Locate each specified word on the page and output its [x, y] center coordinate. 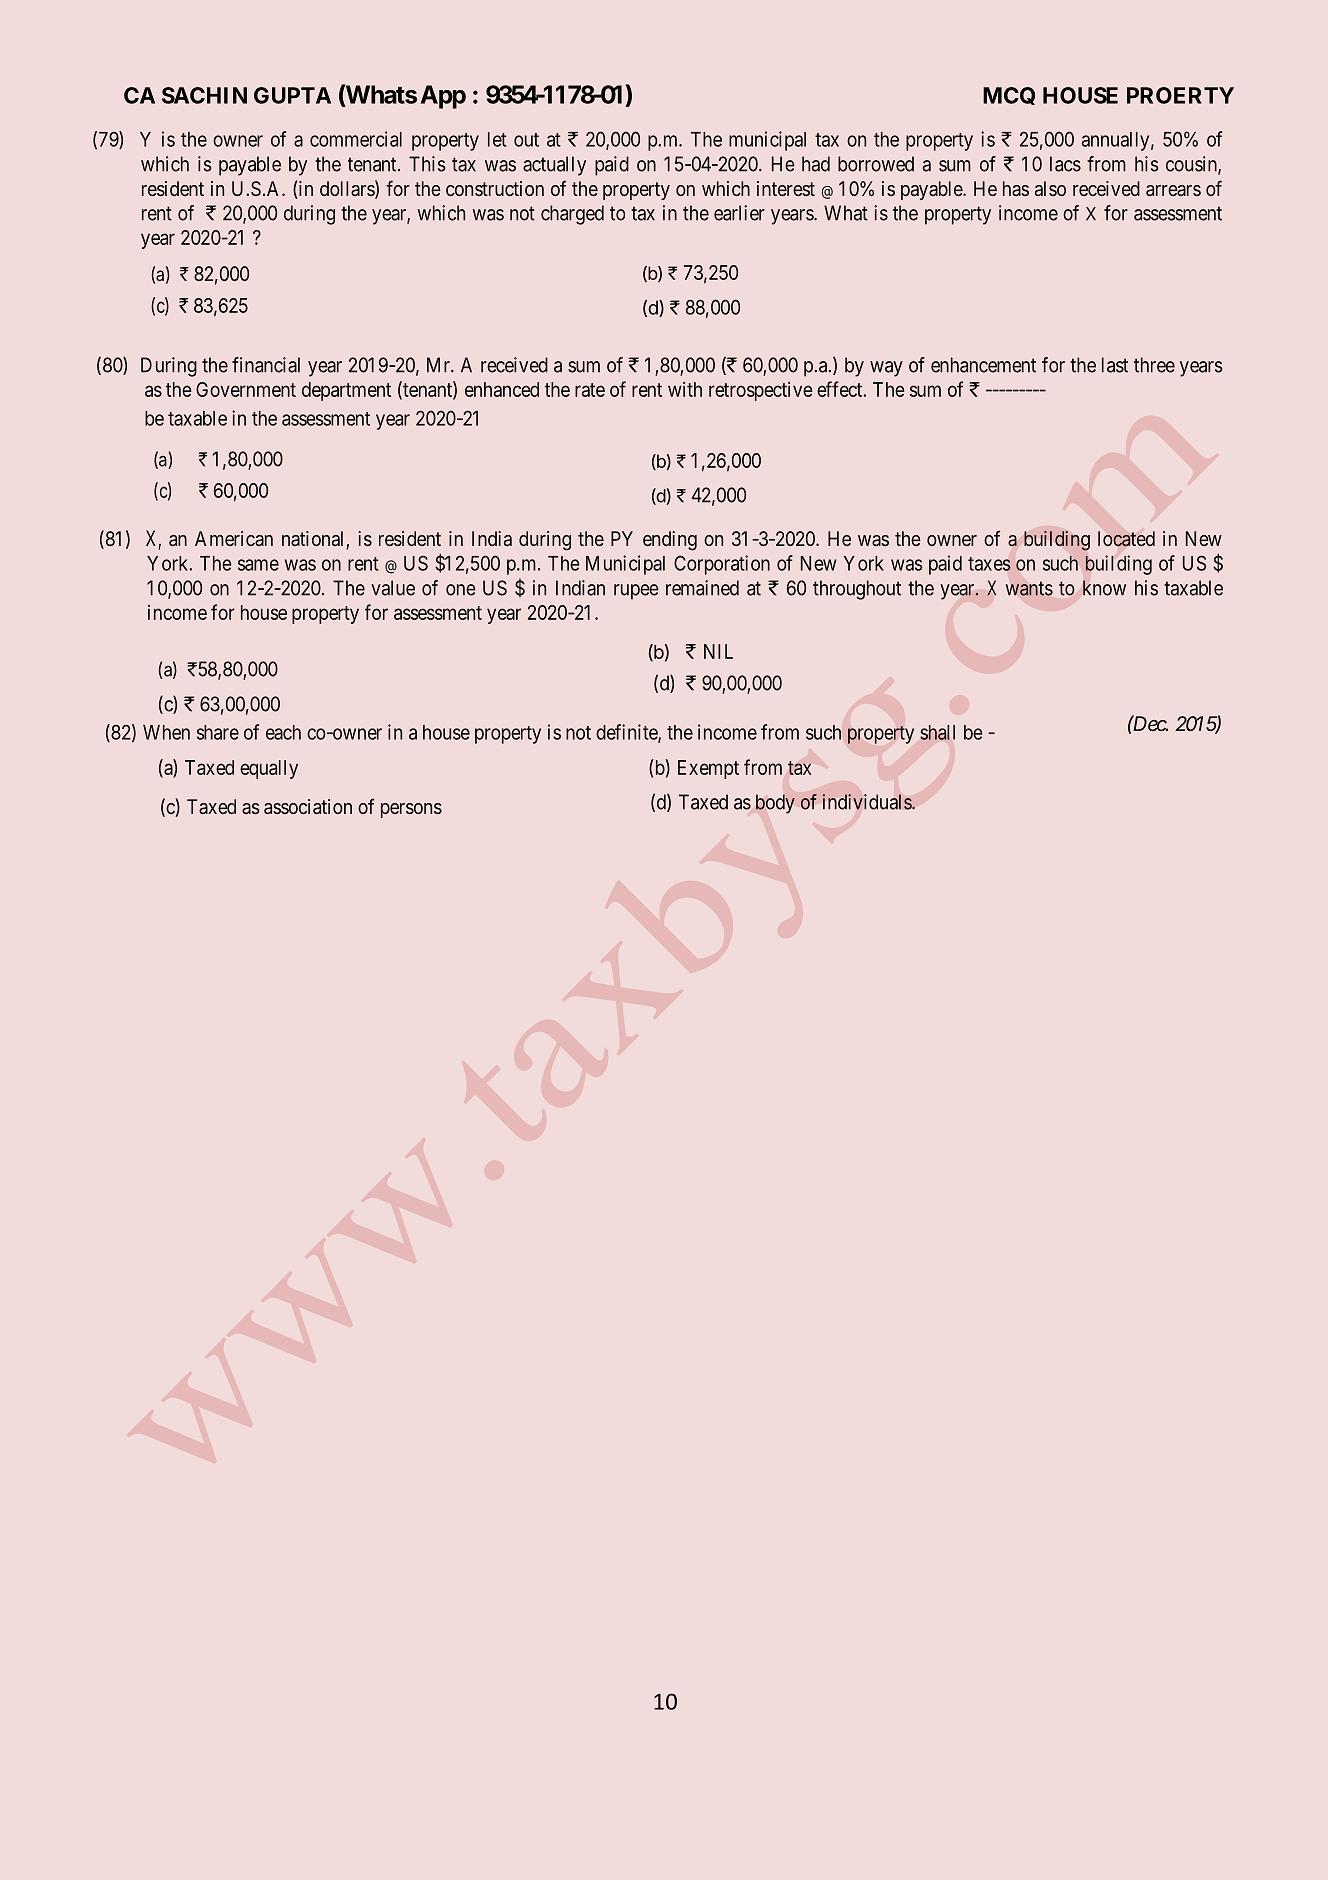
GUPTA [292, 95]
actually [554, 166]
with [685, 389]
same [258, 565]
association [308, 806]
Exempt [708, 769]
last [1115, 365]
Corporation [722, 565]
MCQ [1009, 96]
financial [266, 365]
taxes [989, 564]
